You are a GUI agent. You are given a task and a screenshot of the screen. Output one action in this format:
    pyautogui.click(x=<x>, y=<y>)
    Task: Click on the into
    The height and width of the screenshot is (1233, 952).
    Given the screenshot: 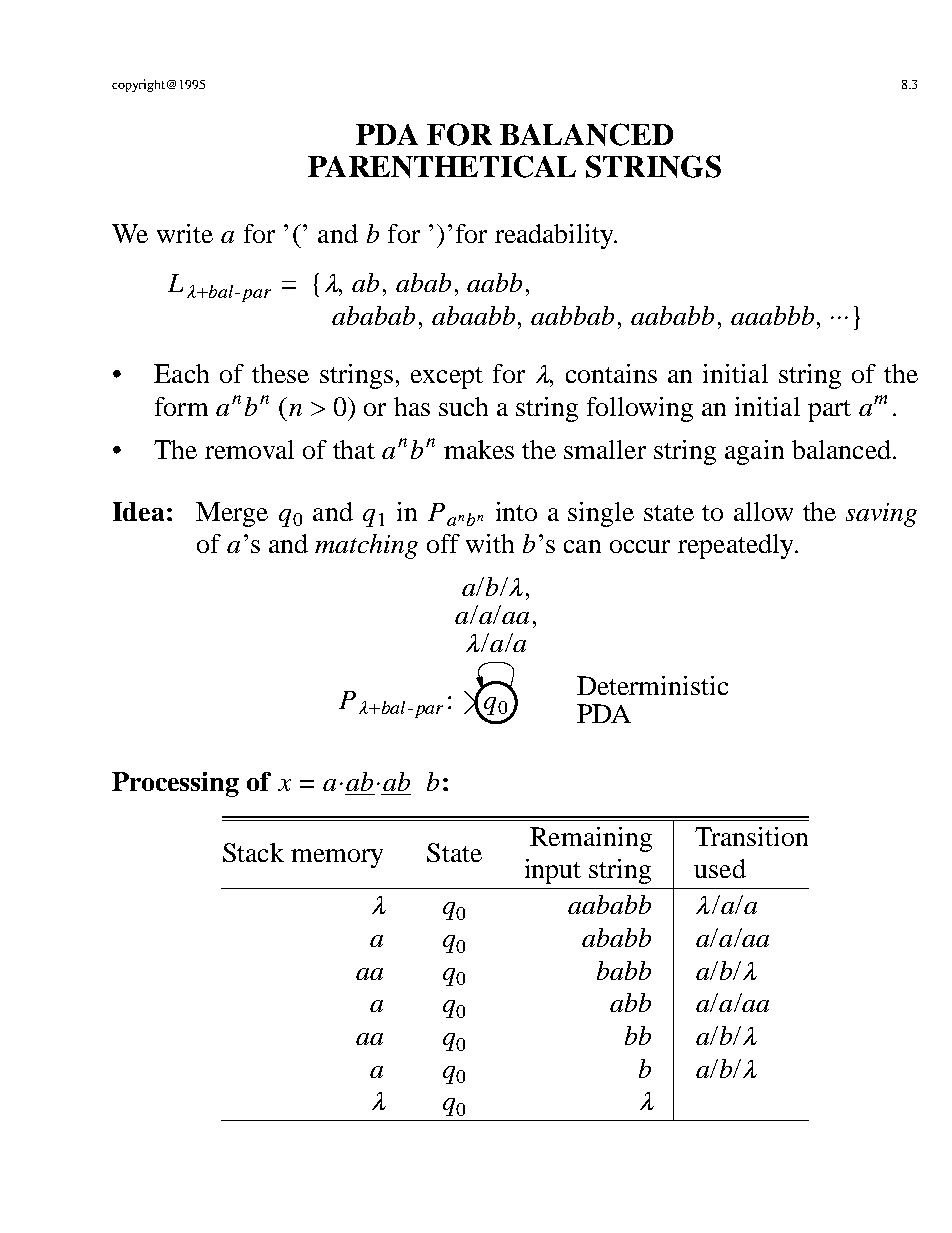 What is the action you would take?
    pyautogui.click(x=516, y=511)
